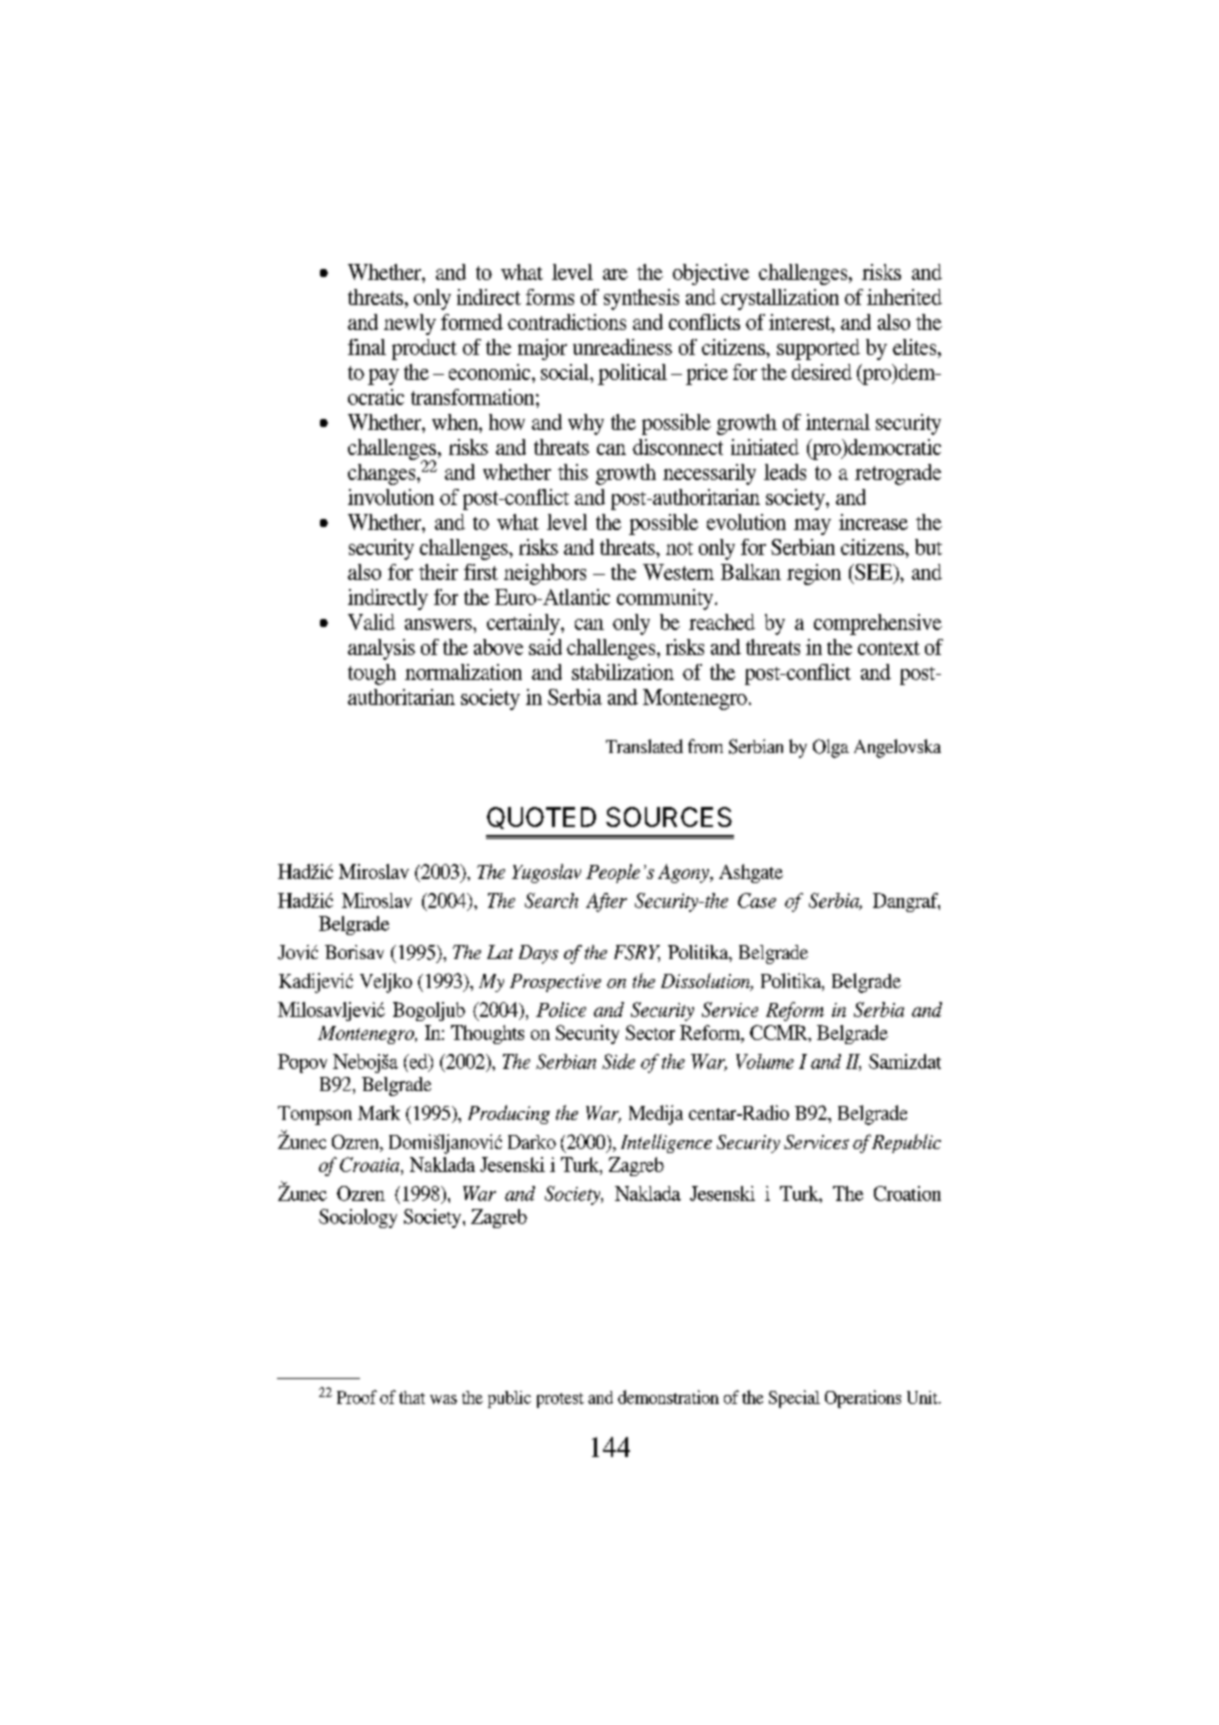 The image size is (1219, 1725). Describe the element at coordinates (757, 900) in the document. I see `Case` at that location.
